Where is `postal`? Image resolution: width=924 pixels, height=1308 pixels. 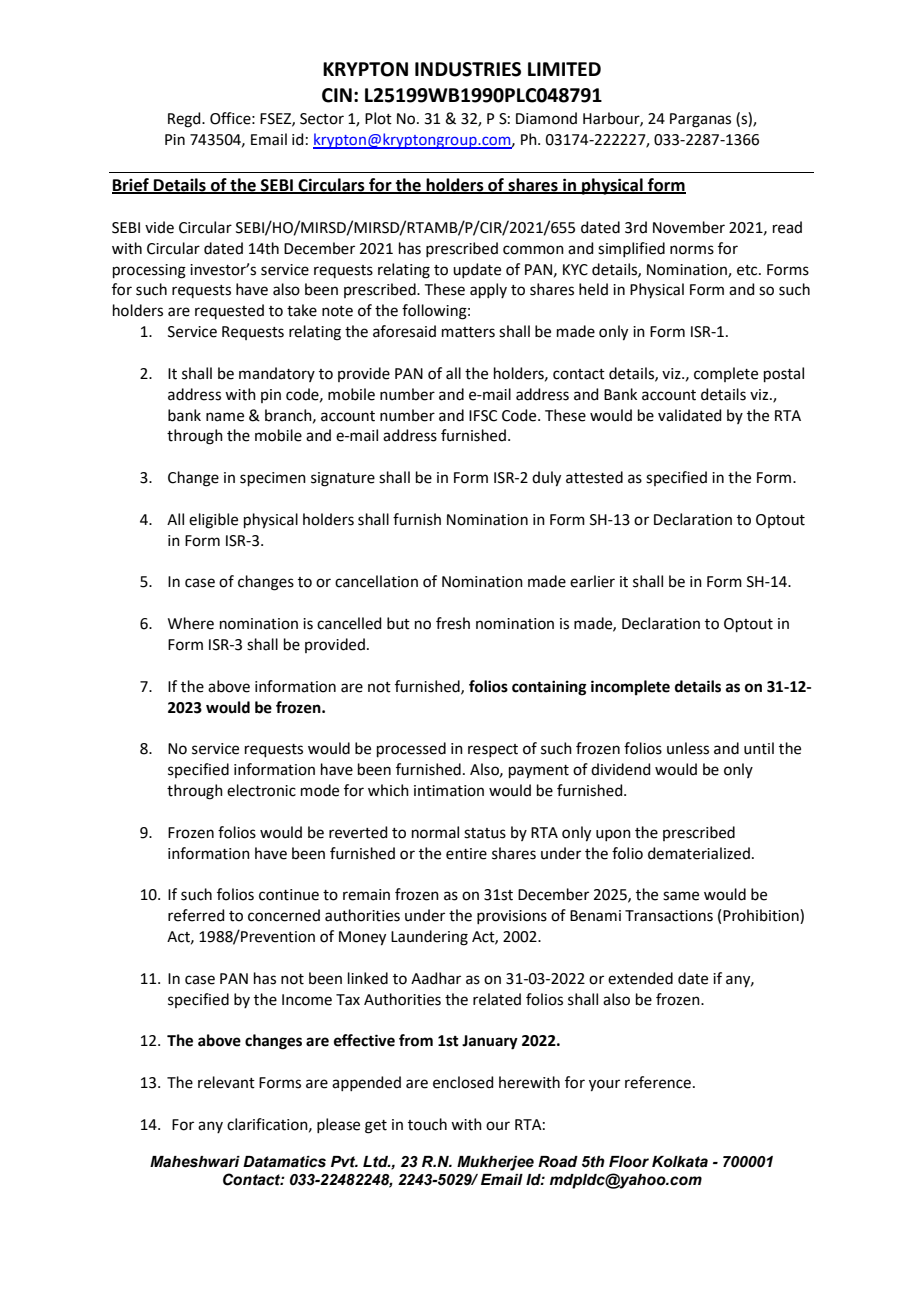 postal is located at coordinates (784, 374).
